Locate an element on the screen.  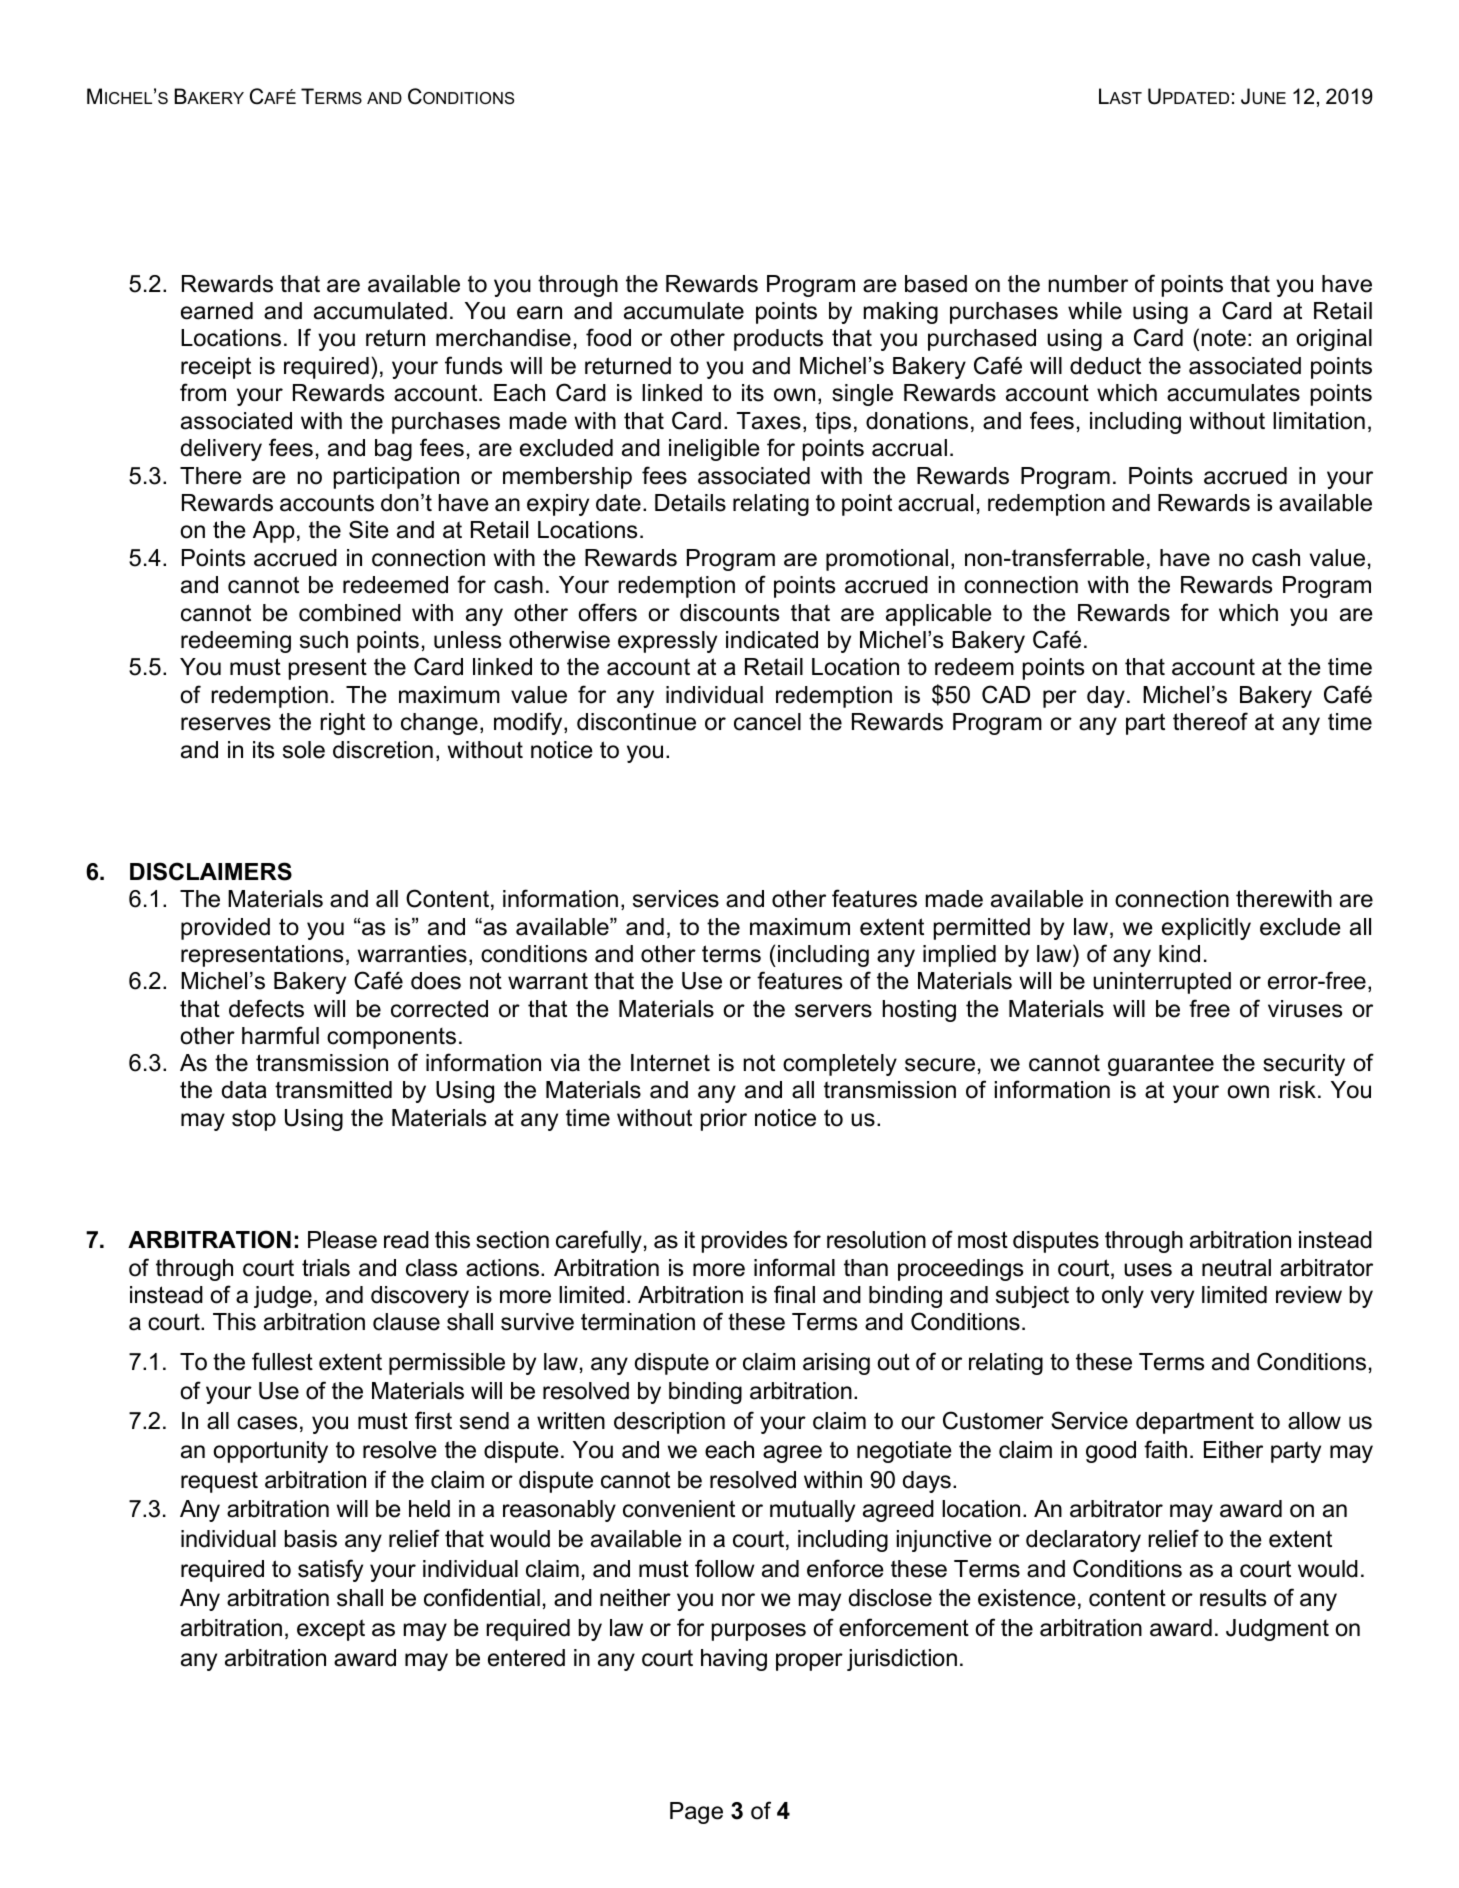
note is located at coordinates (1224, 338).
